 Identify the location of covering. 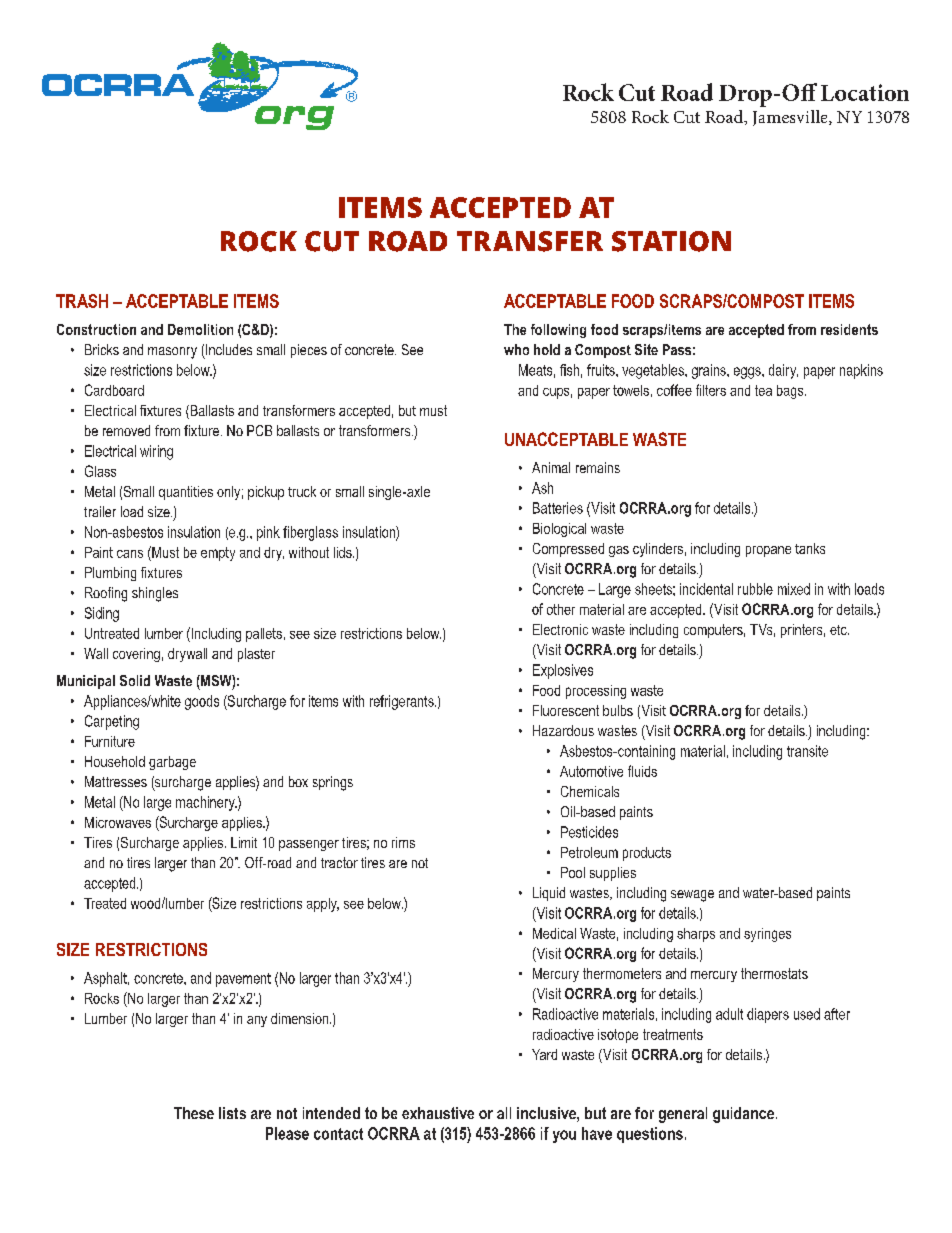
(136, 655).
